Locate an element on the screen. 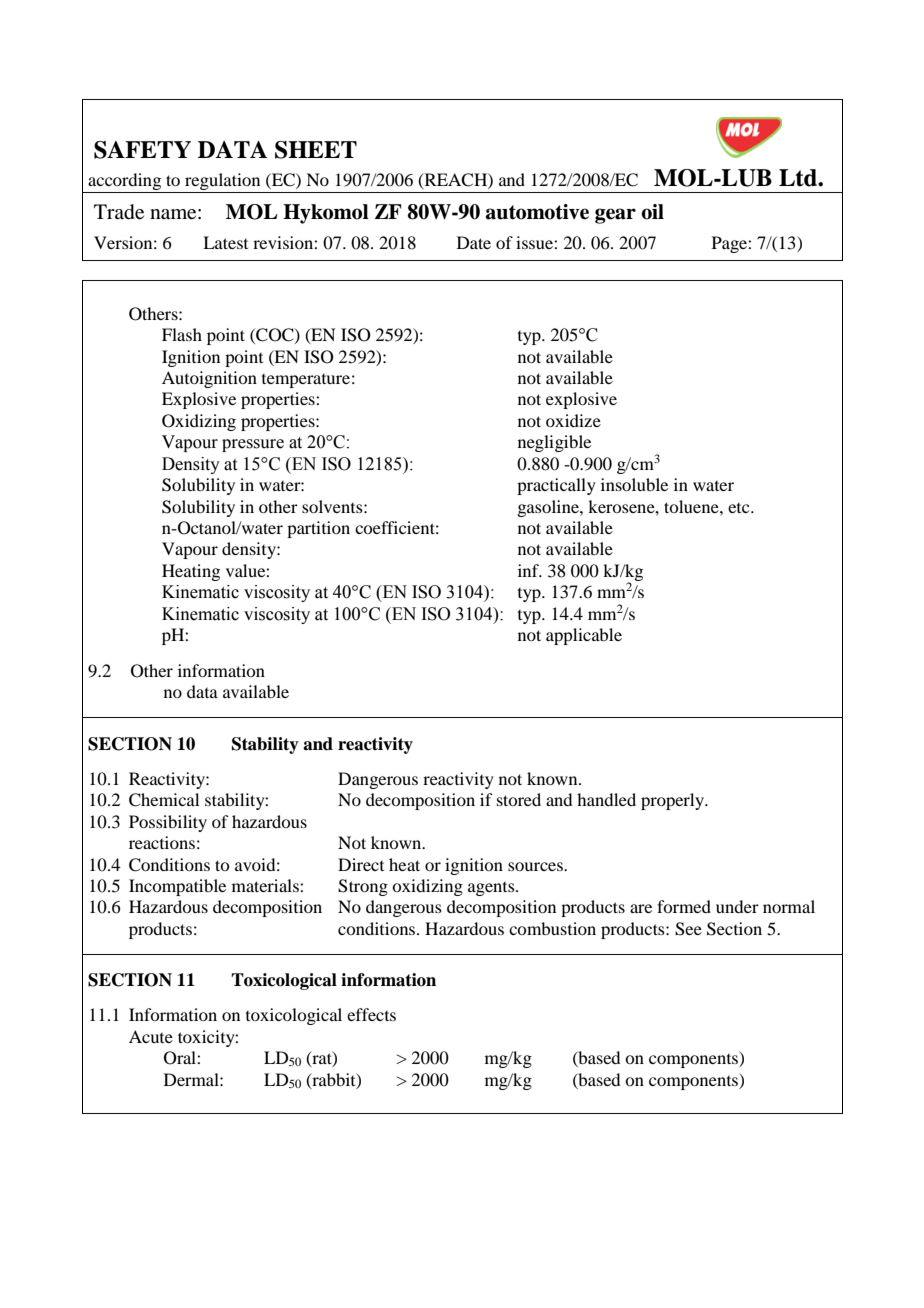 This screenshot has width=924, height=1308. oil is located at coordinates (652, 212).
